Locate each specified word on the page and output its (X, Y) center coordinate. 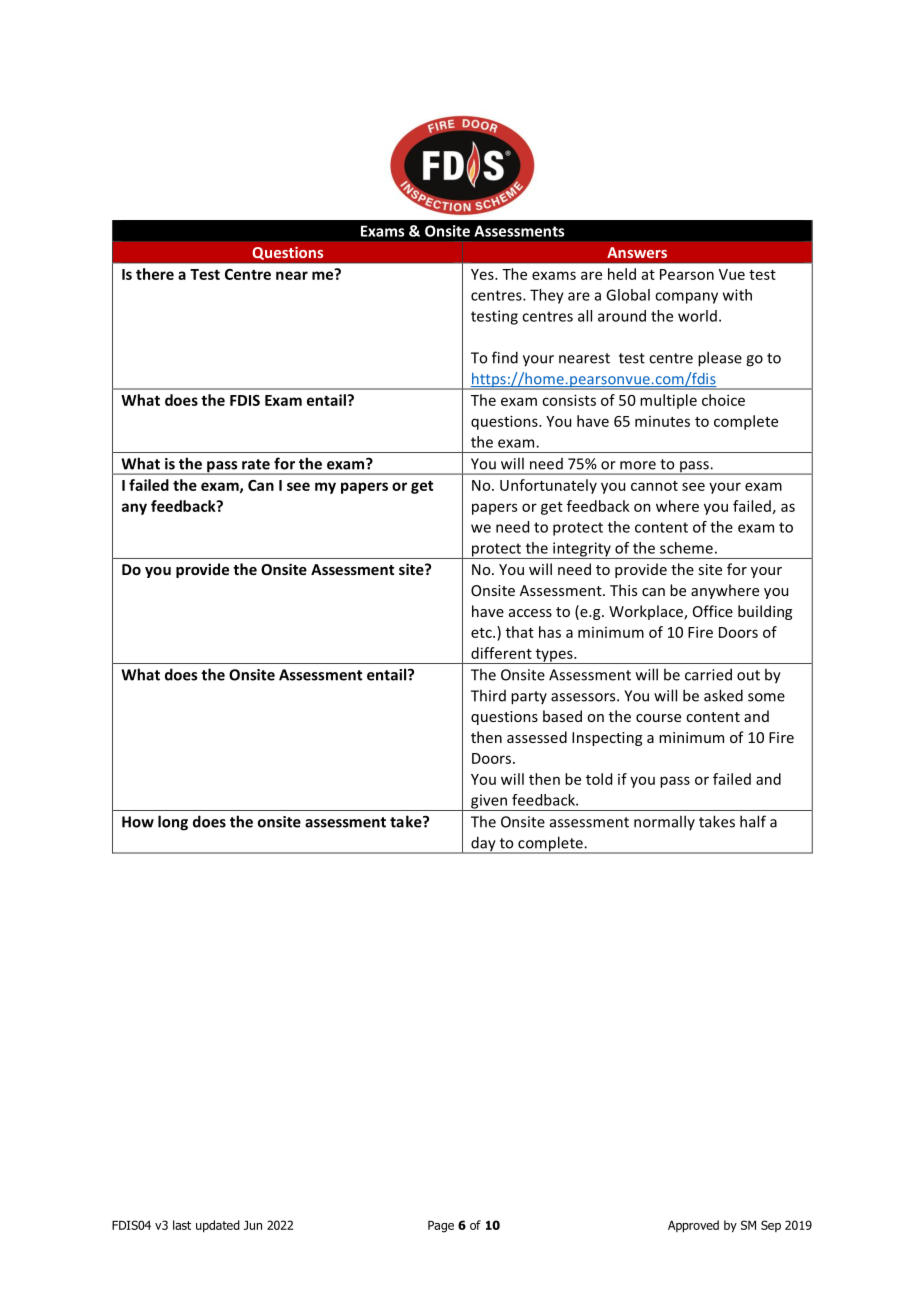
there (155, 274)
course (658, 718)
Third (488, 695)
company (686, 298)
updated (218, 1226)
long (173, 823)
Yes (483, 274)
